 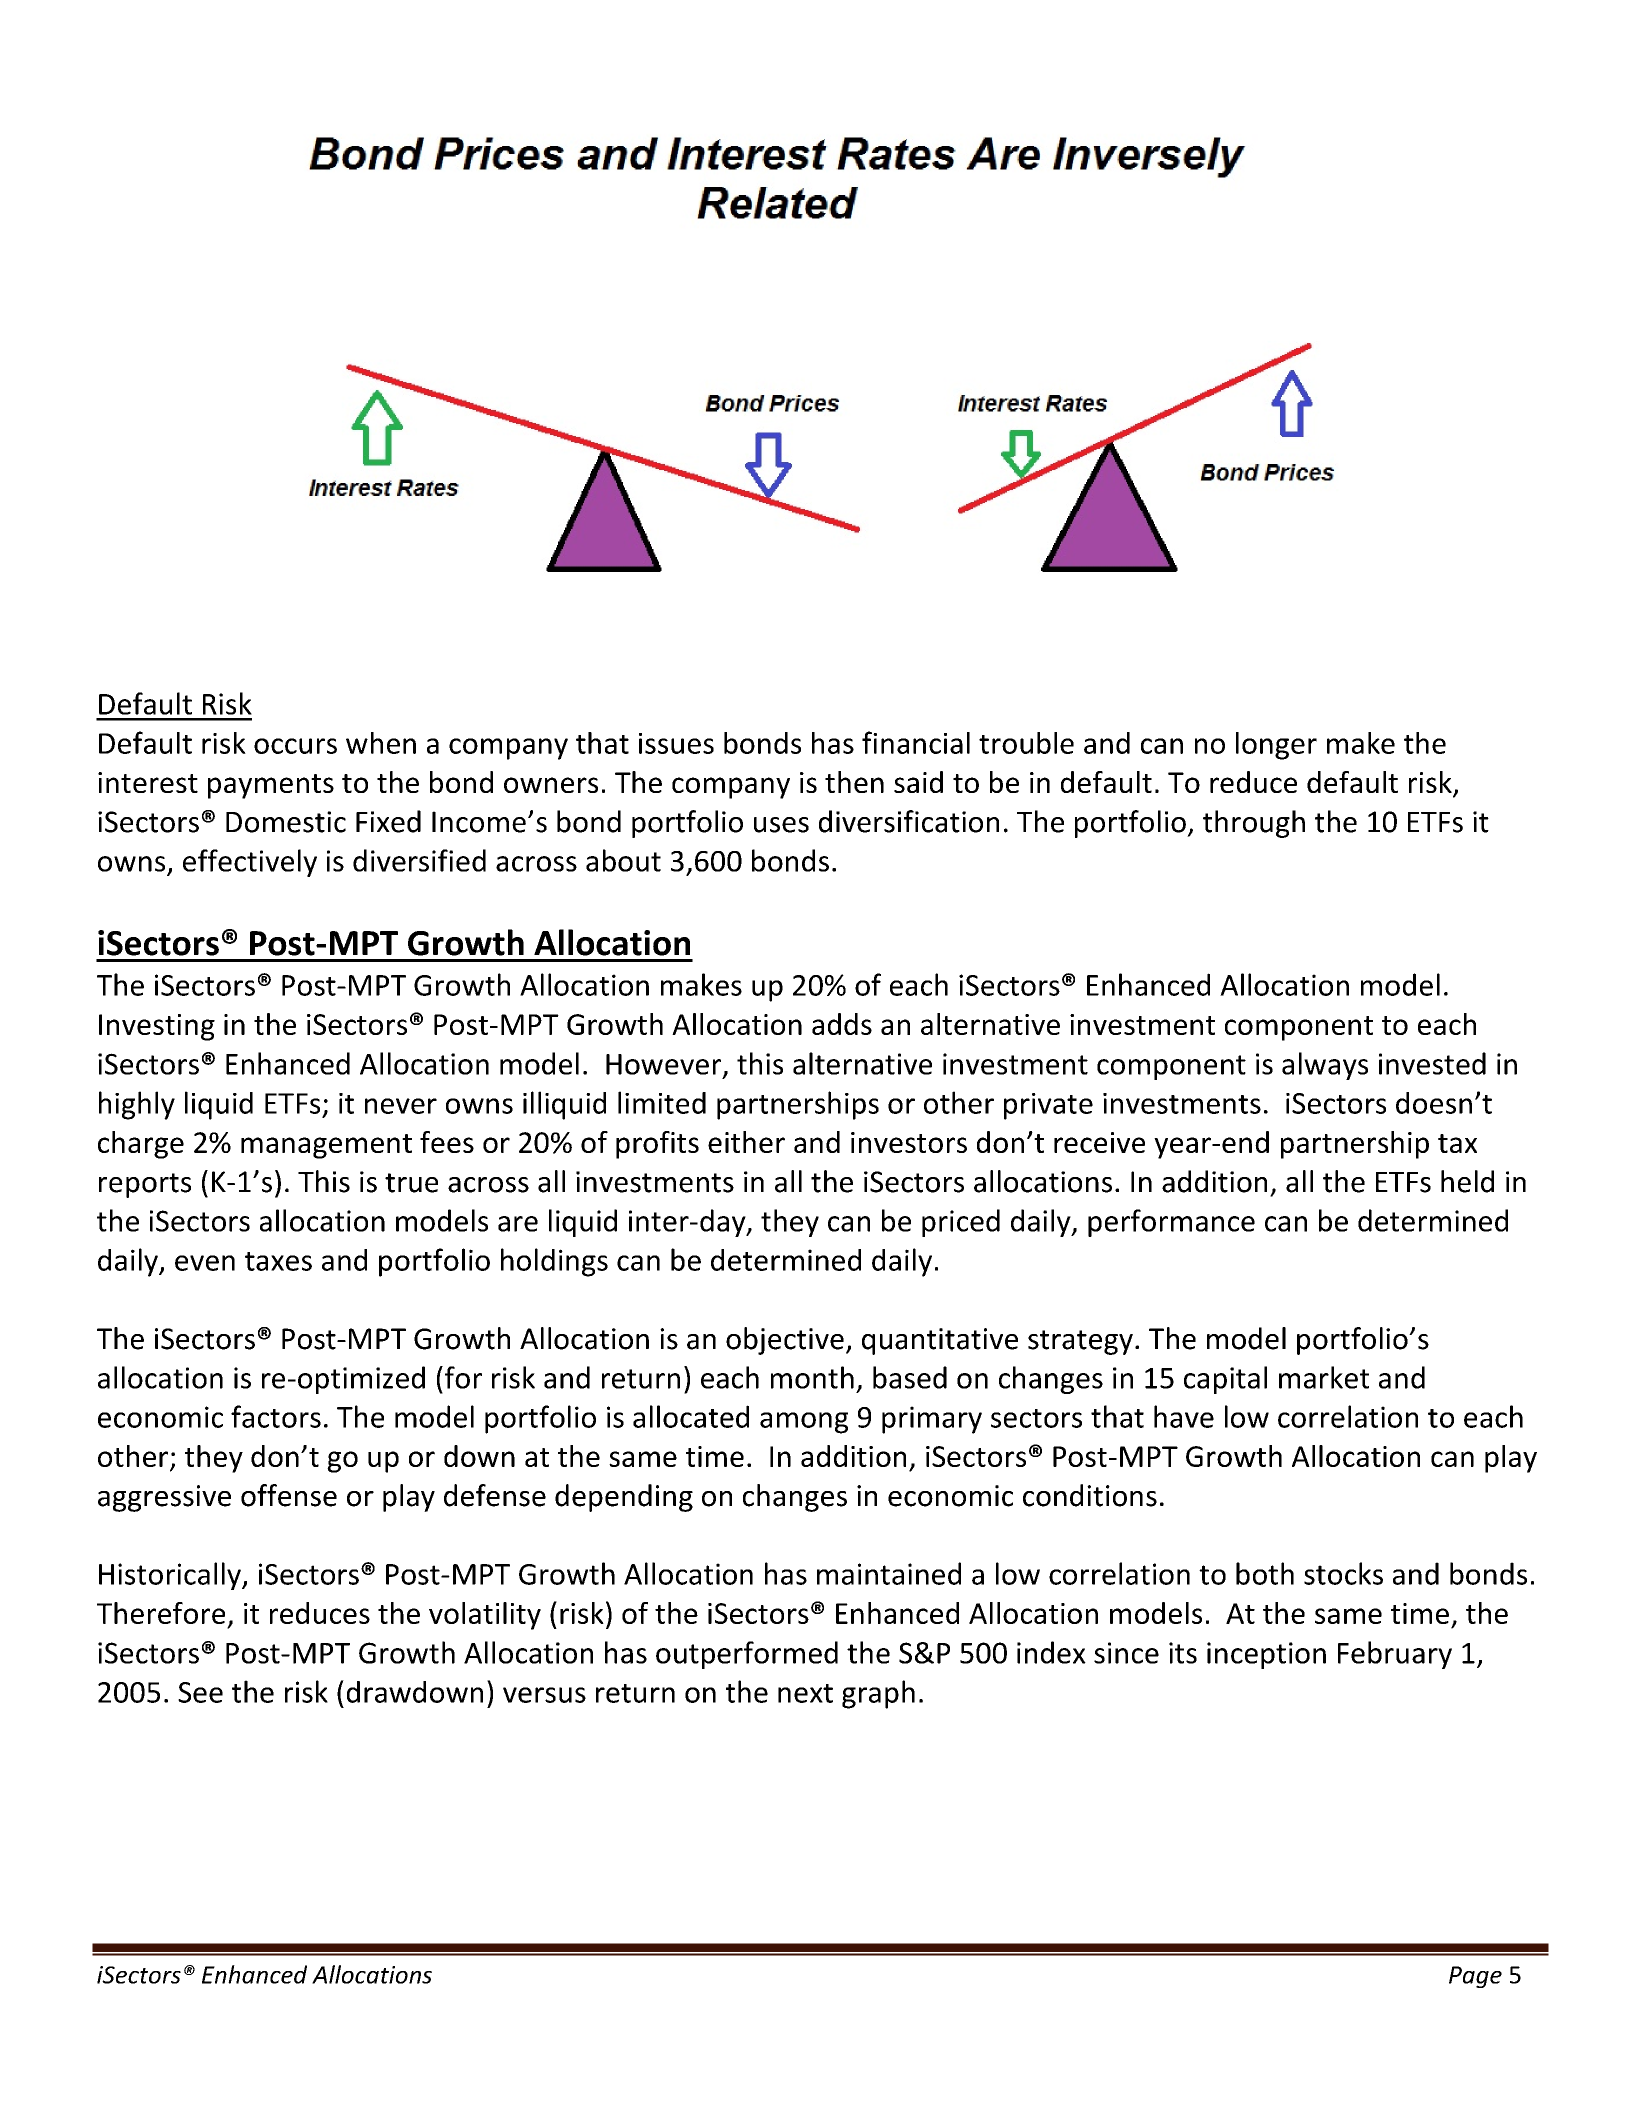 What do you see at coordinates (854, 782) in the screenshot?
I see `then` at bounding box center [854, 782].
